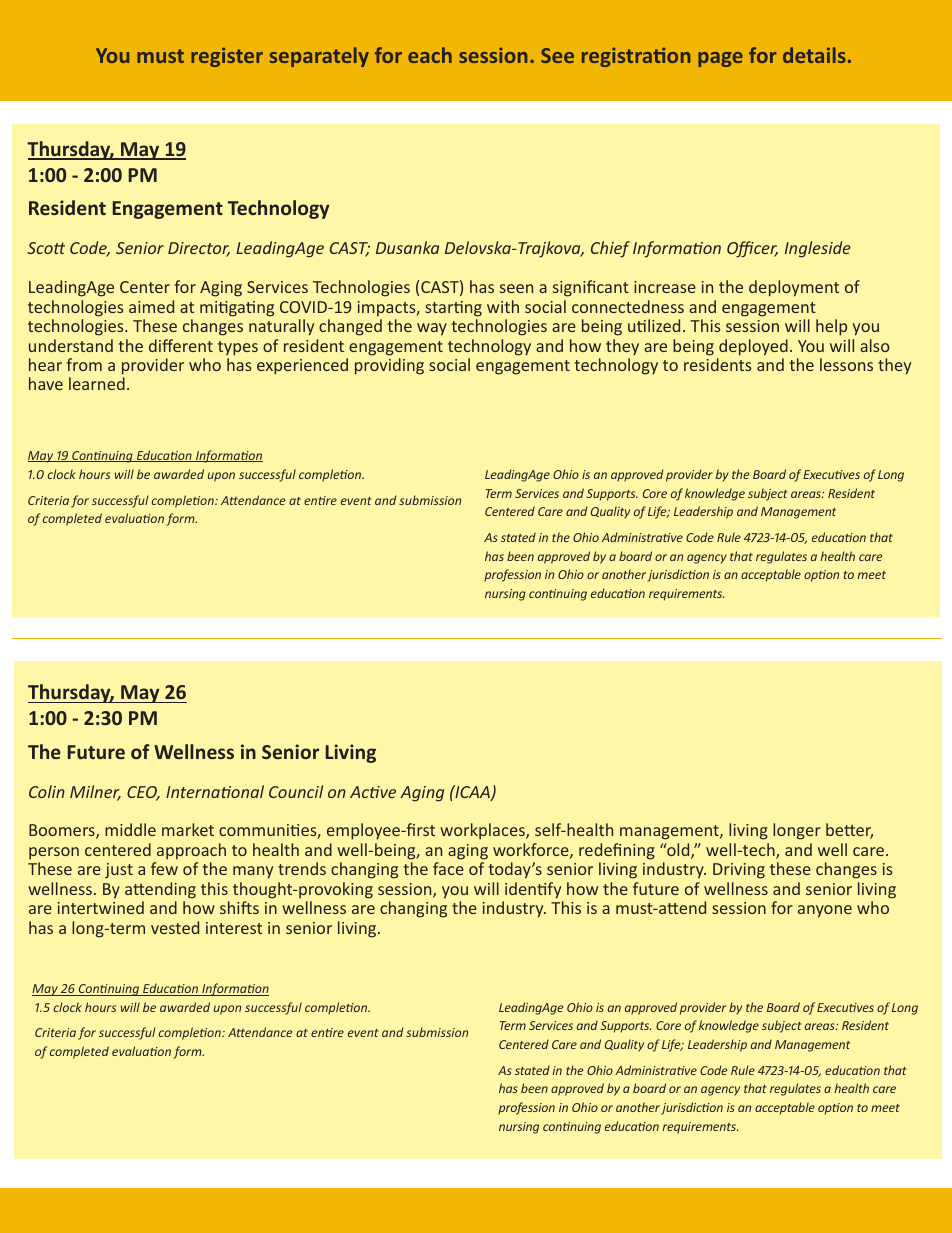  I want to click on seen, so click(516, 288).
